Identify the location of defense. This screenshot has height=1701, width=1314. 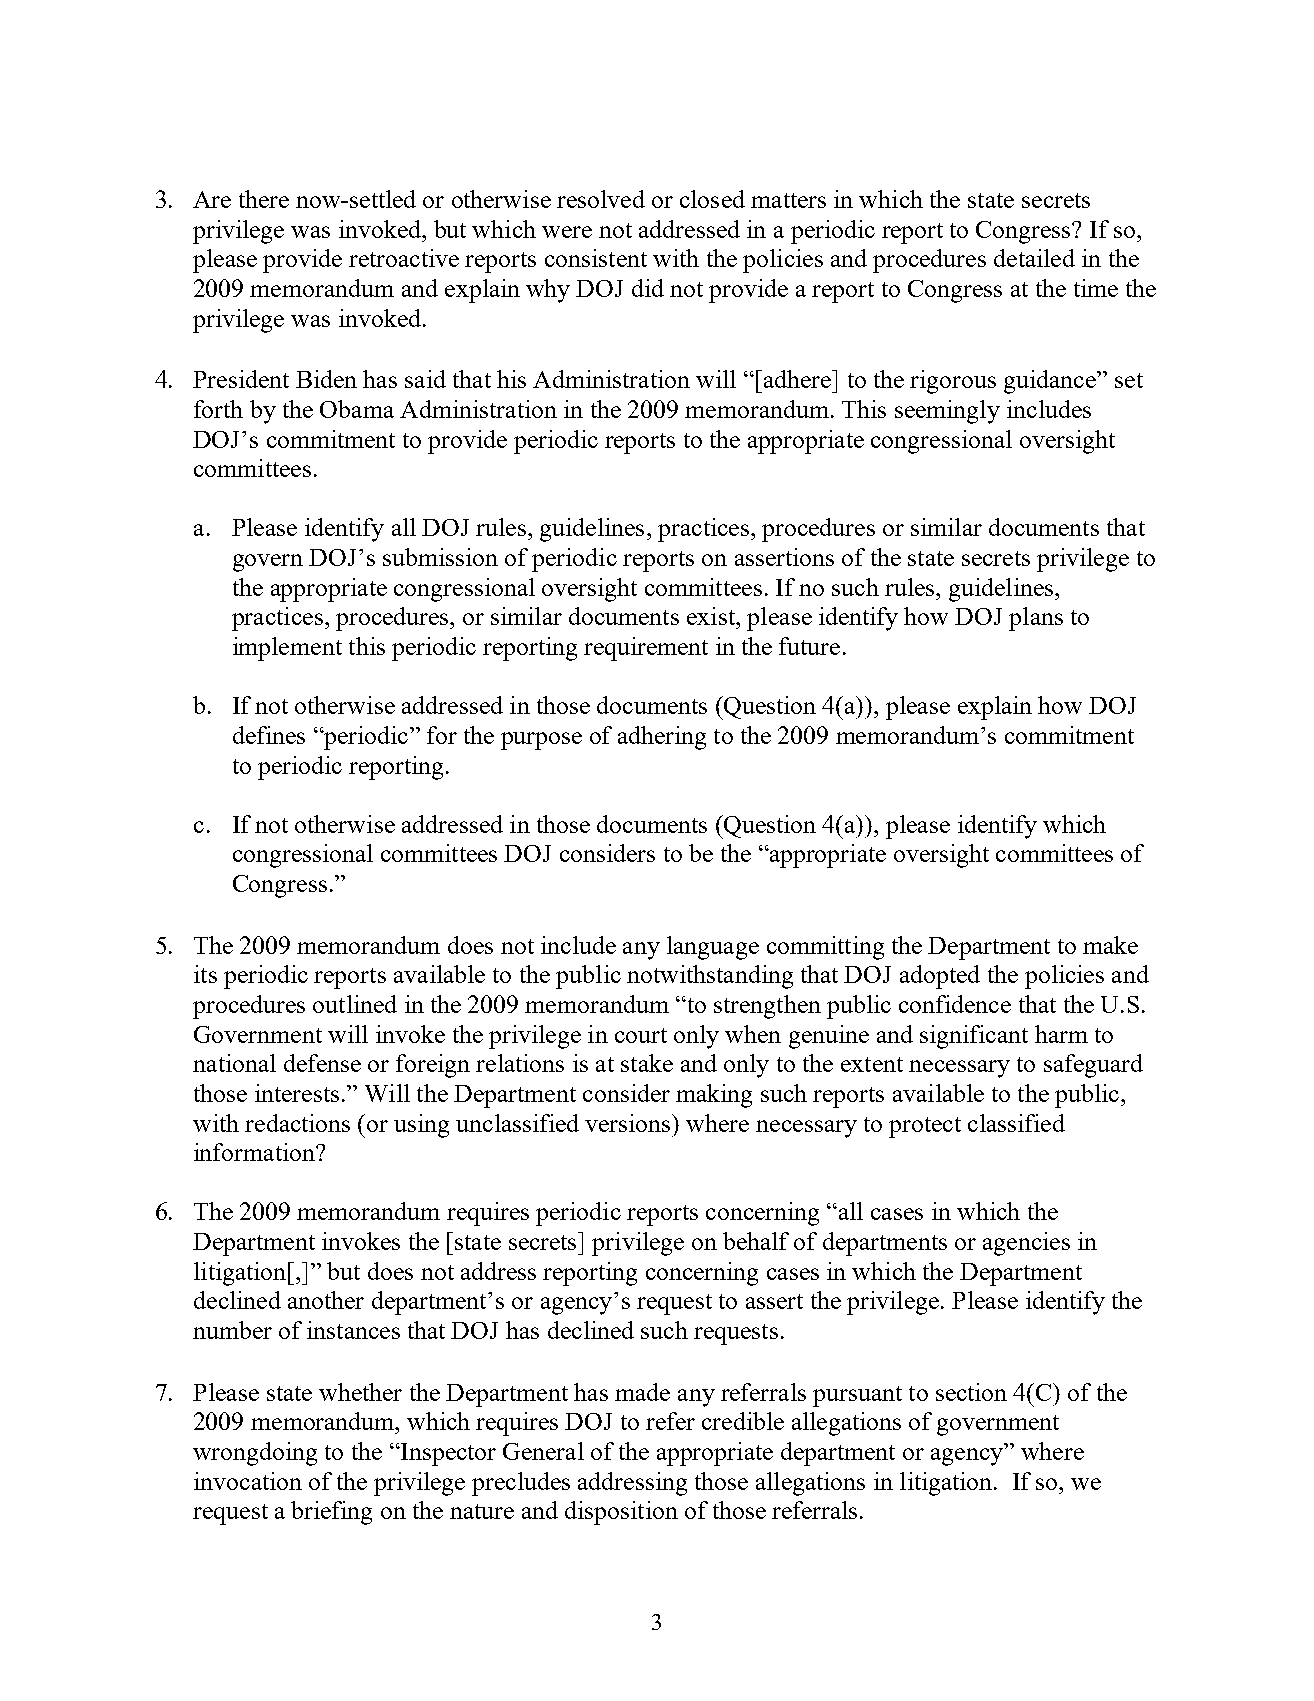
(322, 1063).
